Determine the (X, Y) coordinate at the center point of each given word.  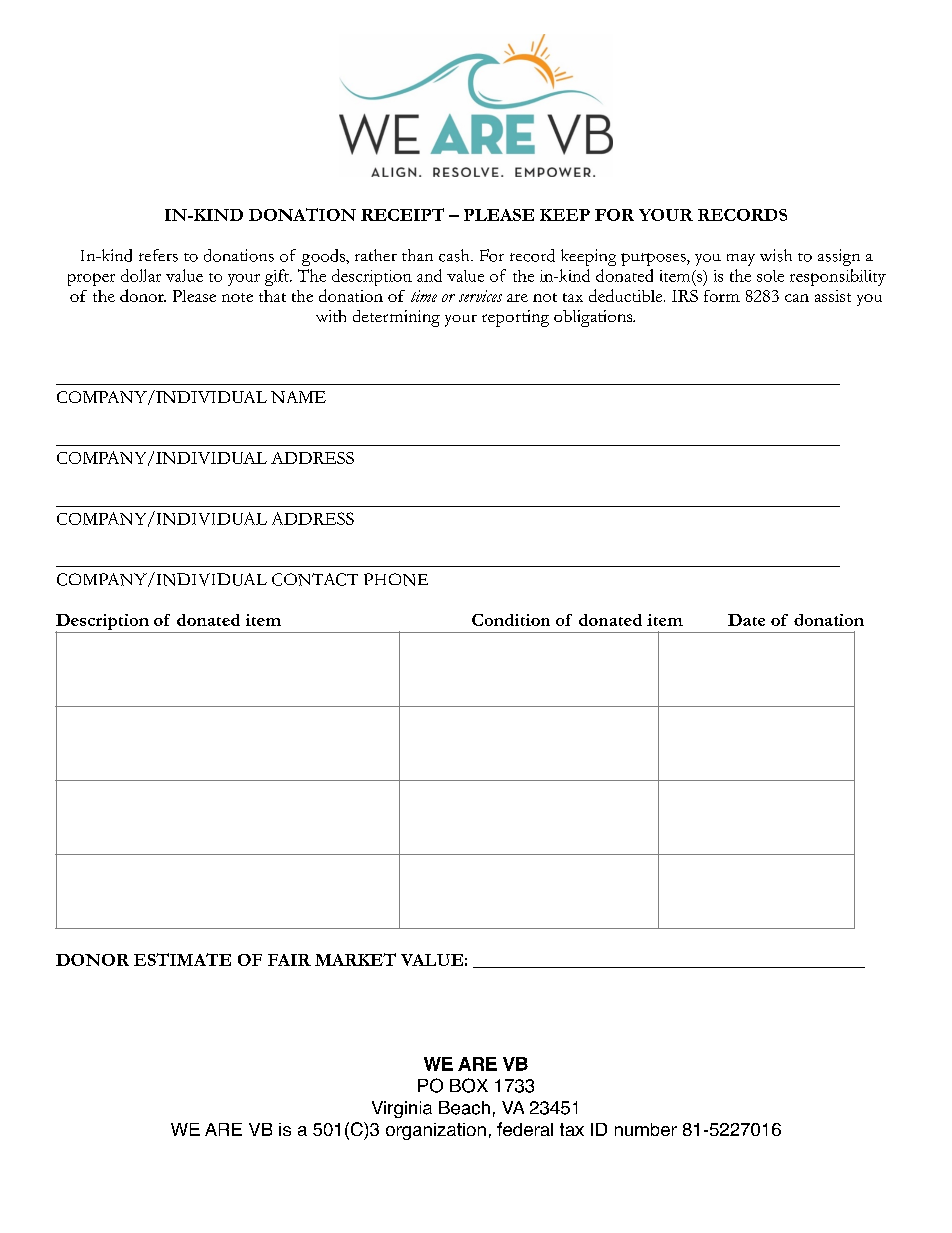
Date (746, 620)
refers (158, 255)
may (741, 260)
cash (455, 255)
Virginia (402, 1109)
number (646, 1129)
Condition (511, 620)
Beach (464, 1108)
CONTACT (315, 579)
